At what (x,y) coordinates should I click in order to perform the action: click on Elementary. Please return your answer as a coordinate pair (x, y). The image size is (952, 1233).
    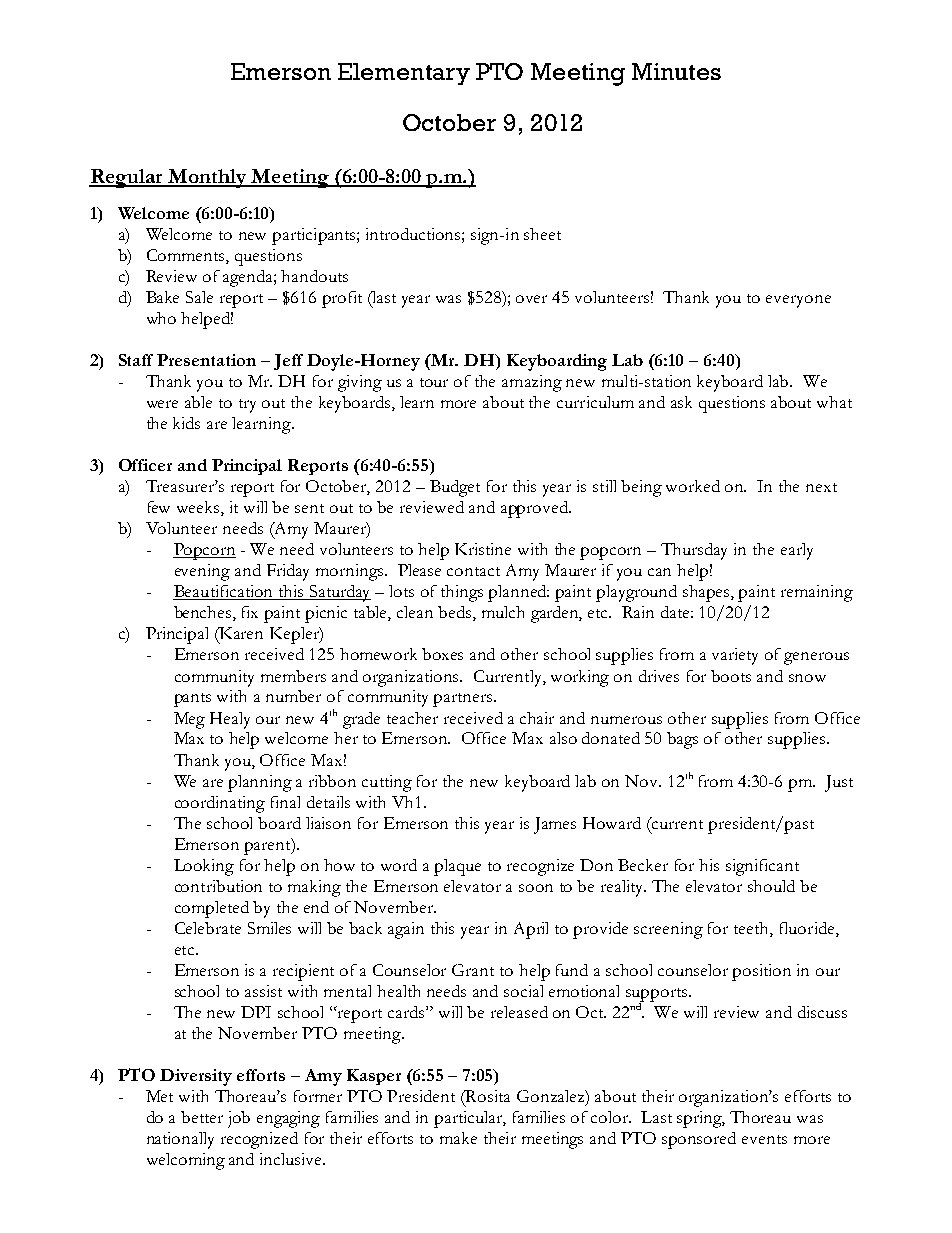
    Looking at the image, I should click on (404, 74).
